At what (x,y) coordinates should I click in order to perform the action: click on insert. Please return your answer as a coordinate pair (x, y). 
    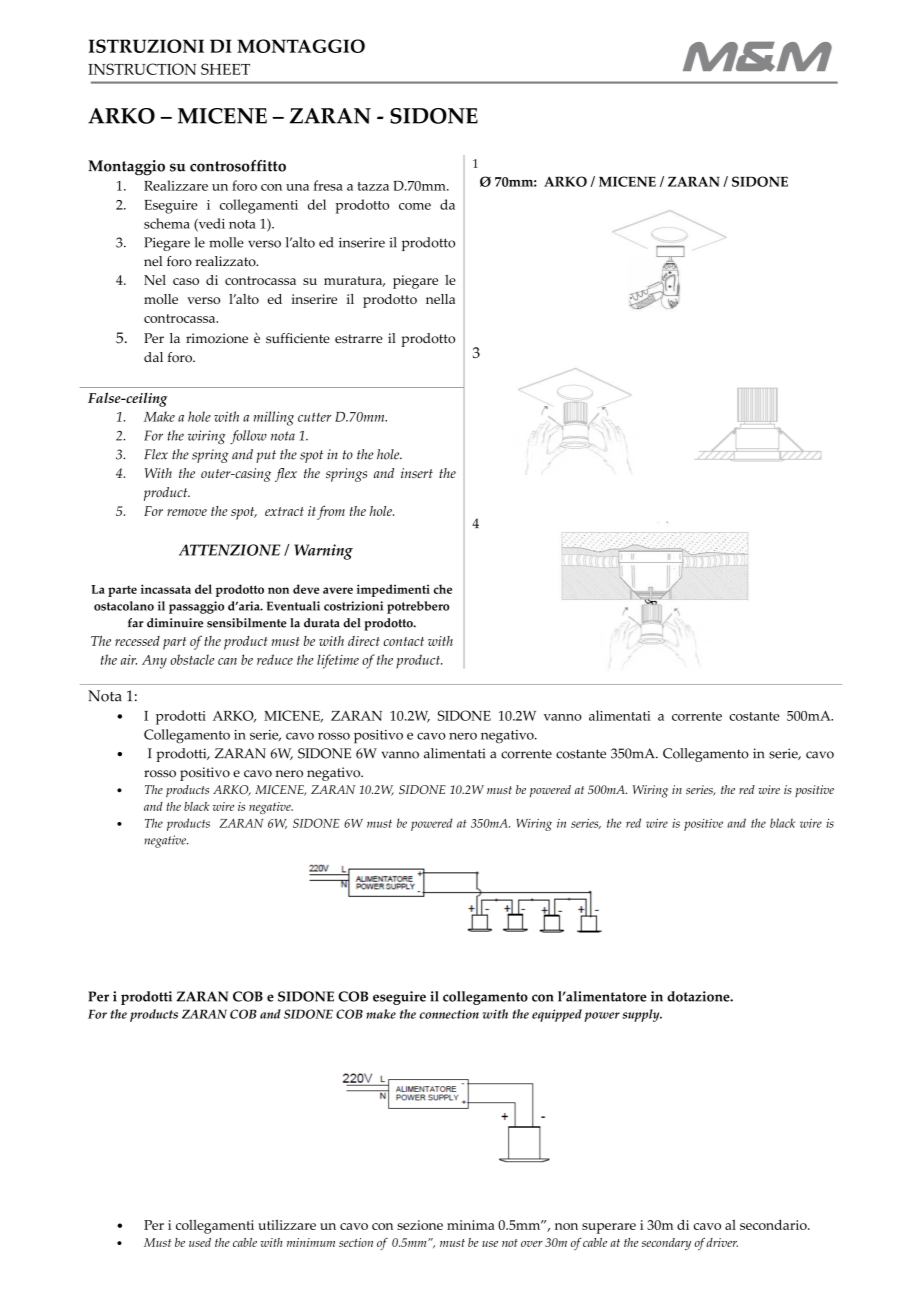
    Looking at the image, I should click on (417, 473).
